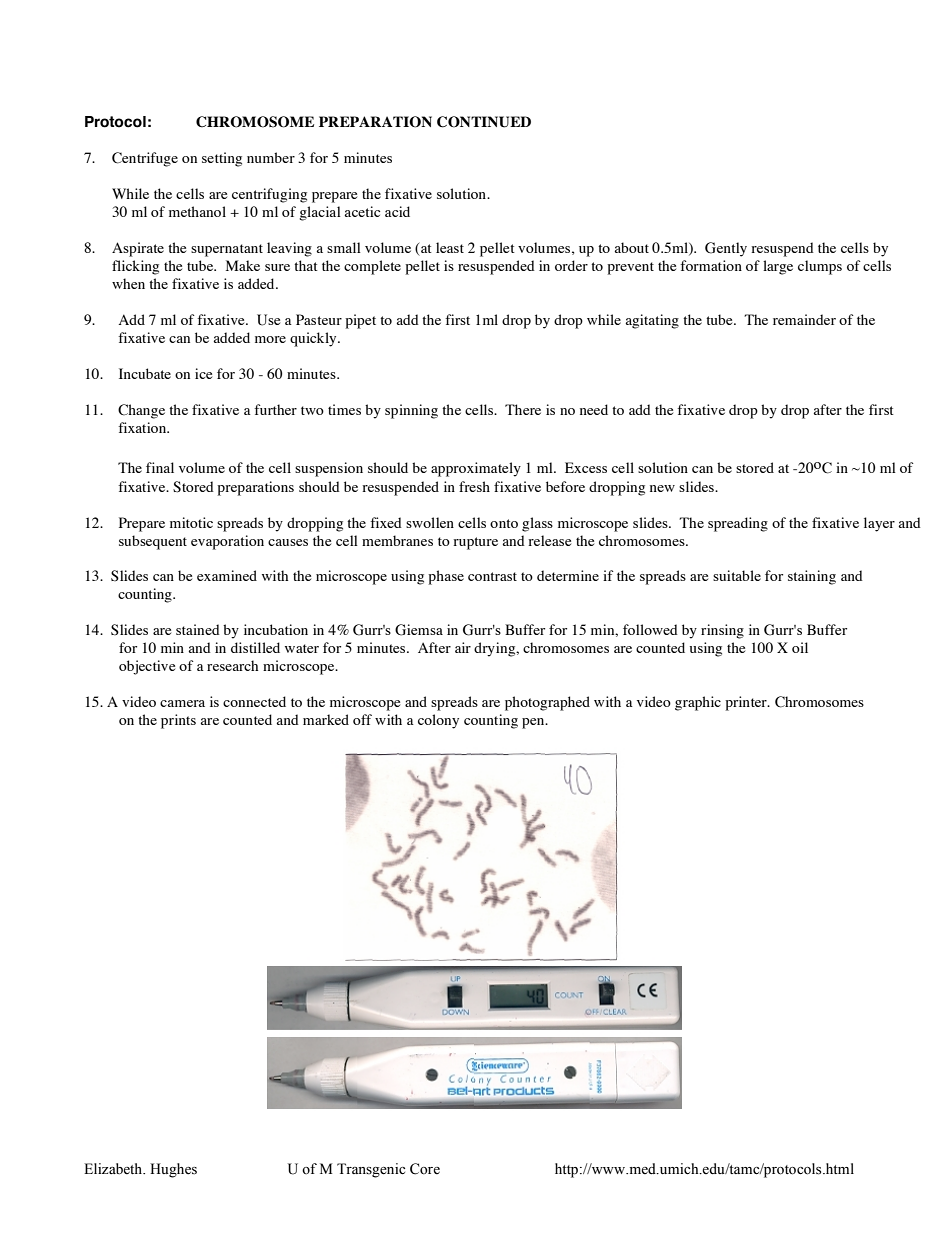 Image resolution: width=952 pixels, height=1233 pixels. I want to click on Gently, so click(726, 249).
